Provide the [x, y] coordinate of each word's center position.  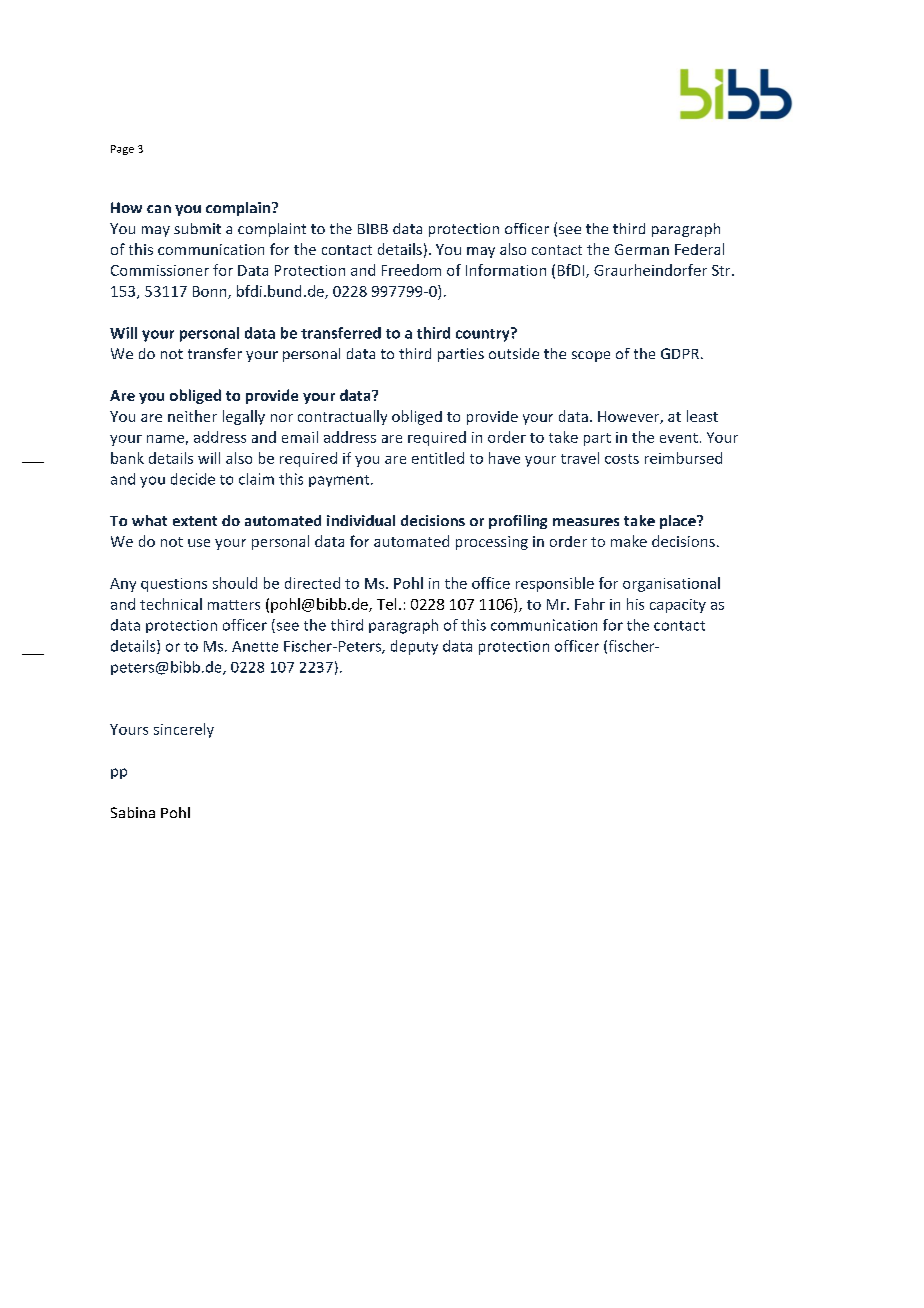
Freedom [411, 270]
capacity [678, 606]
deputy [414, 647]
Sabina [133, 812]
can [159, 209]
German [642, 249]
